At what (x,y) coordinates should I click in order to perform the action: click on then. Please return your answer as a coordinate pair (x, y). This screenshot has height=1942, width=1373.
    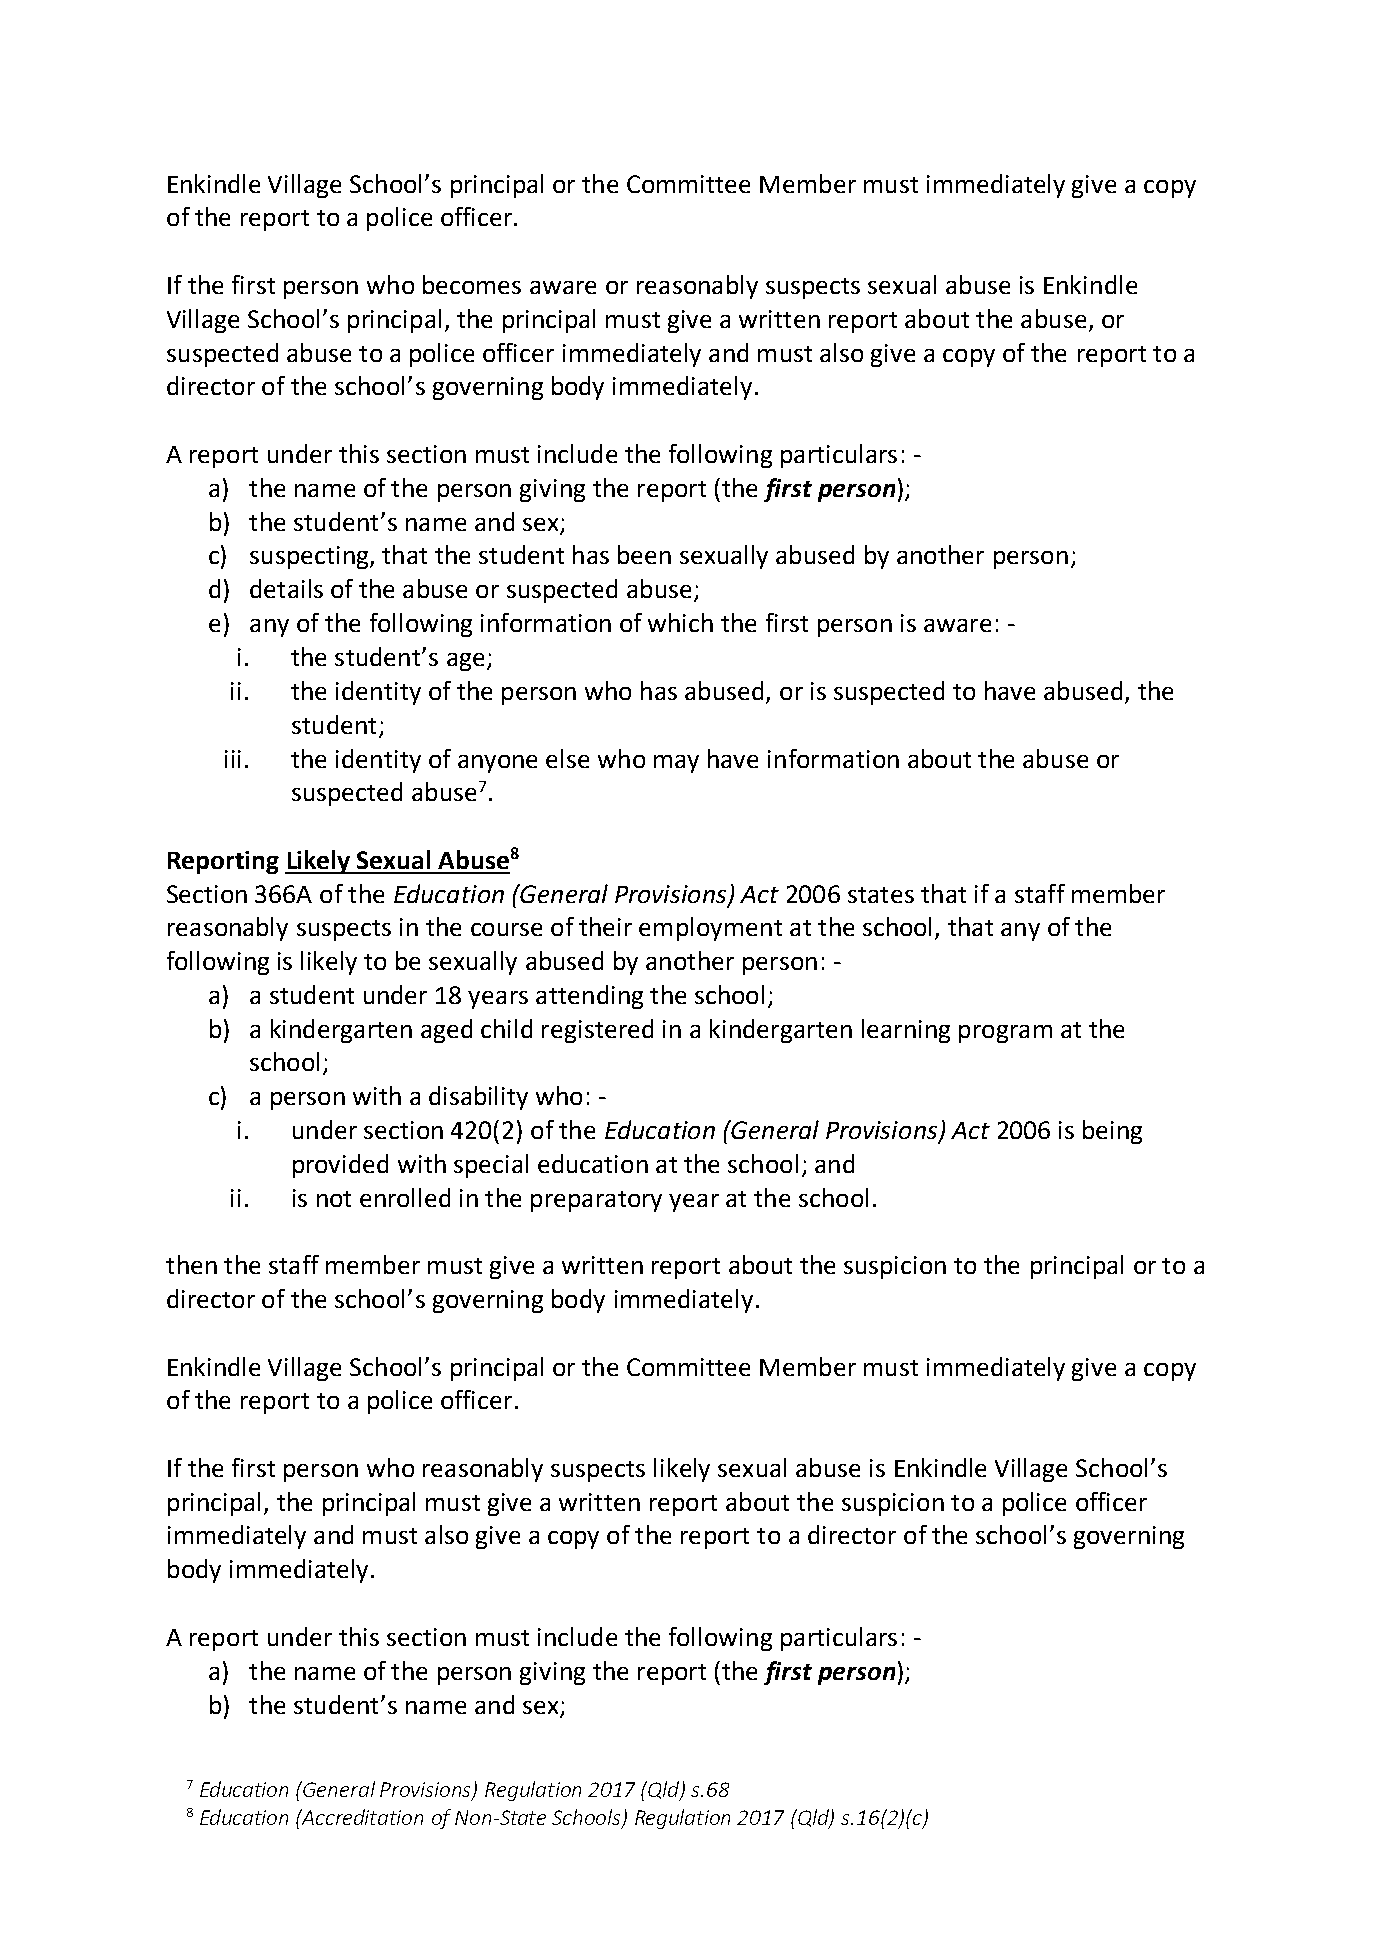
    Looking at the image, I should click on (191, 1264).
